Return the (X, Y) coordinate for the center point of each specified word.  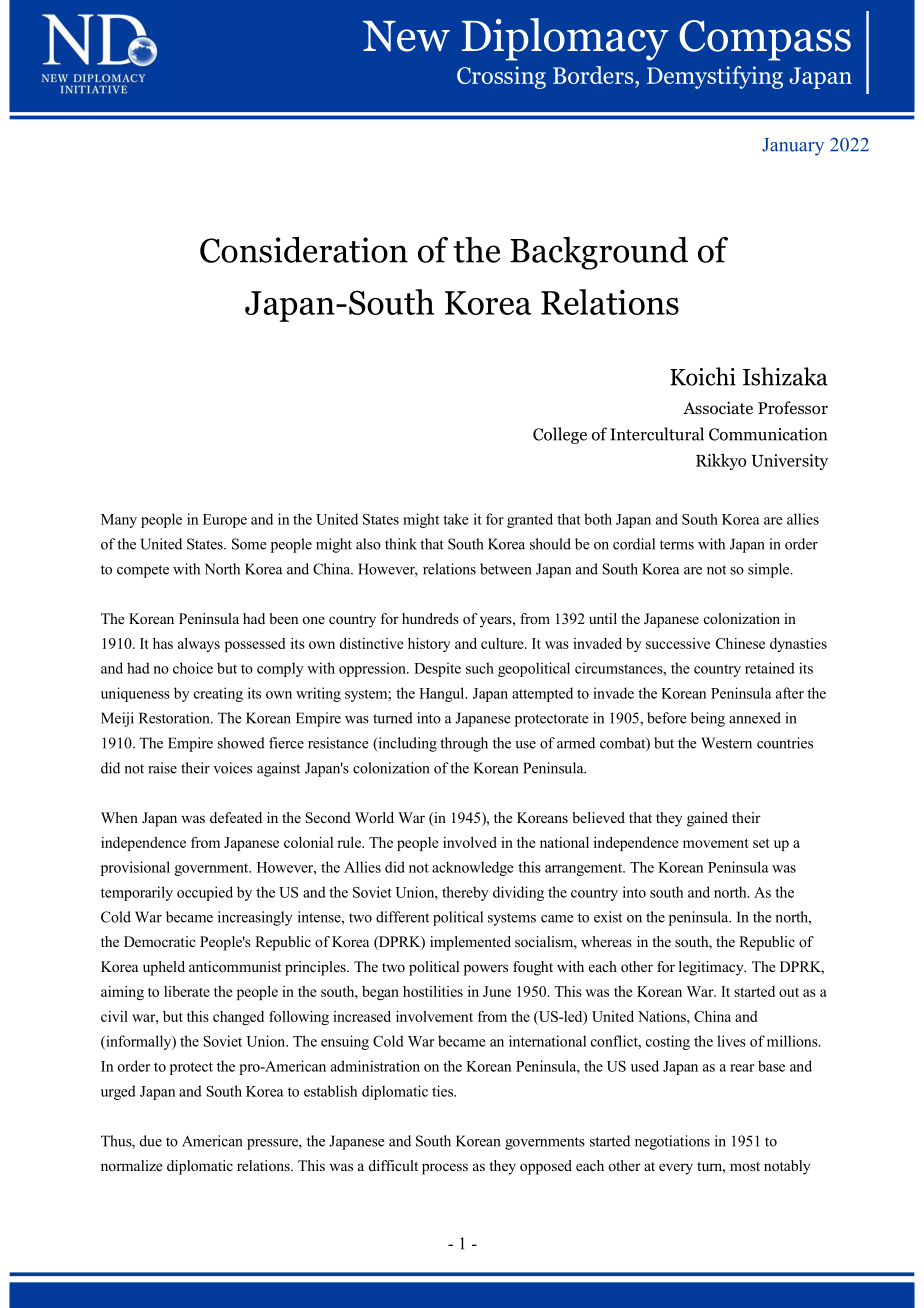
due (151, 1141)
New (406, 36)
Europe (225, 521)
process (445, 1169)
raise (162, 768)
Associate (718, 408)
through (464, 744)
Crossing (501, 77)
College (560, 435)
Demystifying (715, 77)
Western (726, 743)
